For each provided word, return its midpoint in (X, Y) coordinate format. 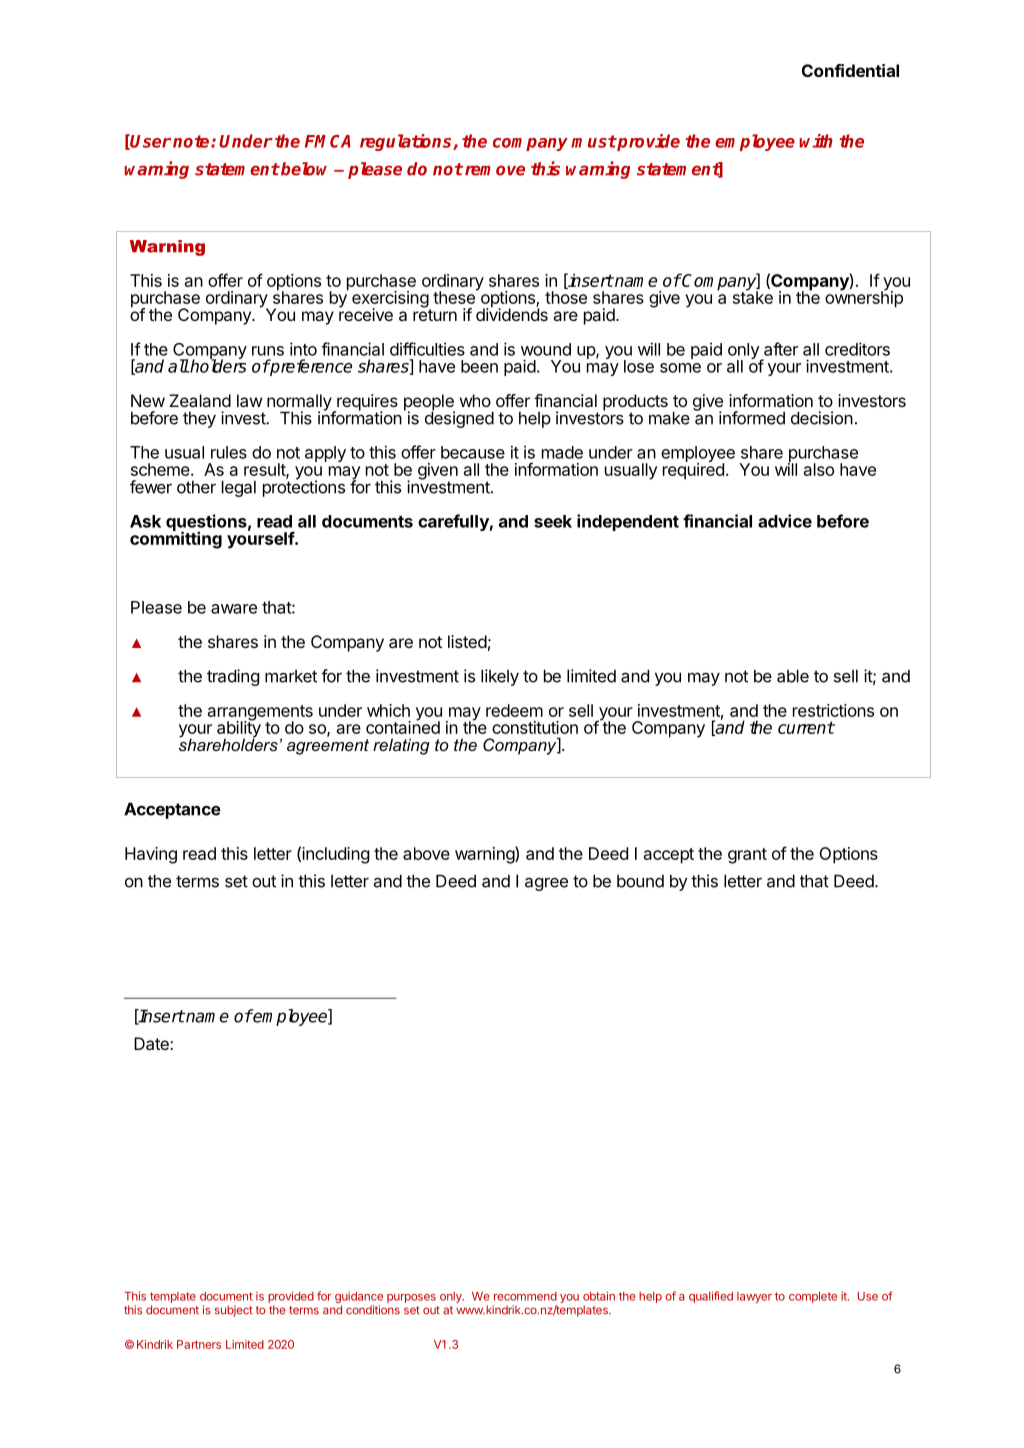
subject (234, 1311)
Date (152, 1043)
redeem (514, 710)
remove (495, 170)
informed (752, 418)
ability (239, 729)
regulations (407, 142)
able (793, 676)
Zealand (200, 400)
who (475, 400)
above (426, 853)
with (816, 141)
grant (747, 856)
